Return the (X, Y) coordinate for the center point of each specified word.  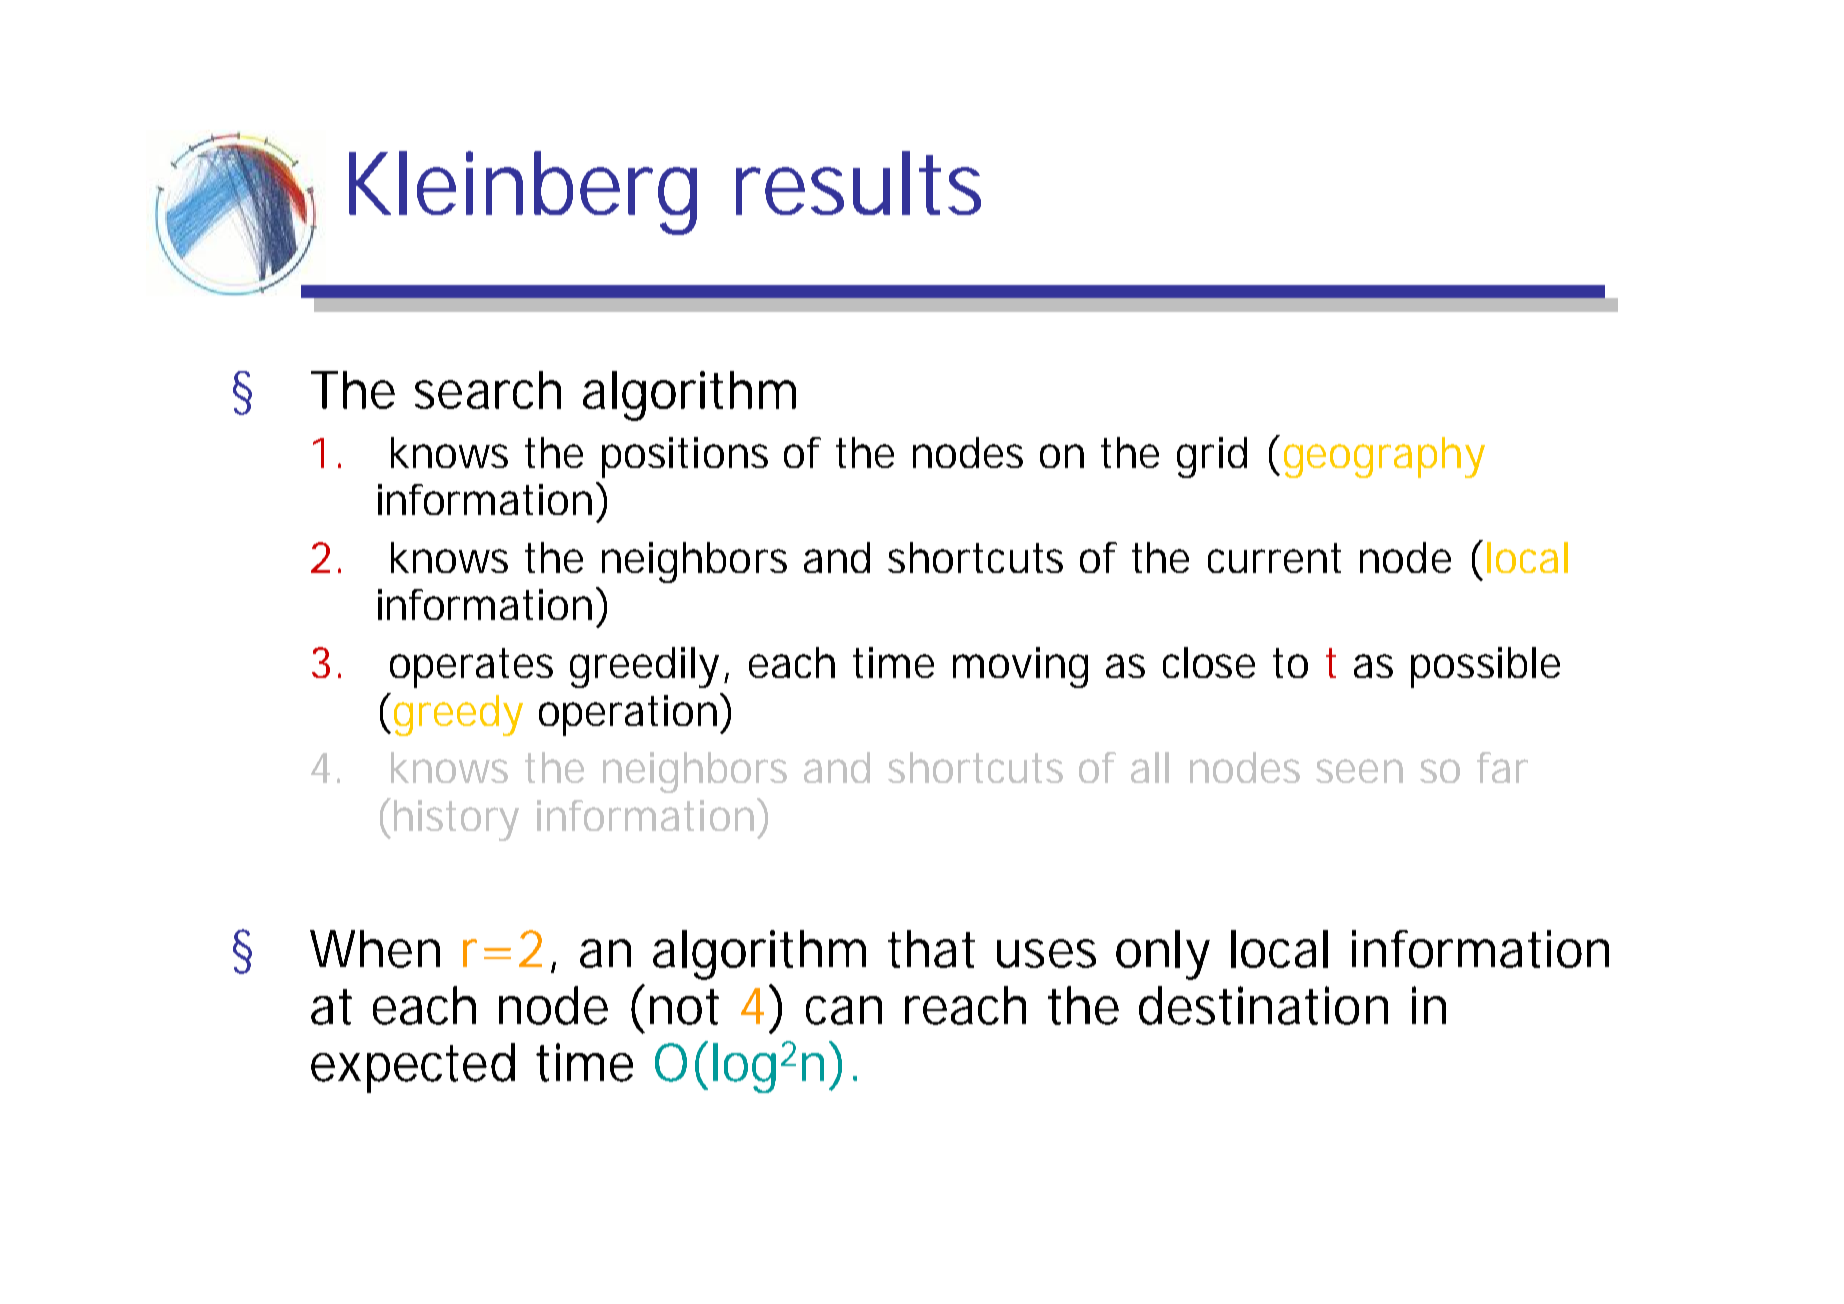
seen (1359, 771)
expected (413, 1068)
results (858, 183)
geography (1384, 457)
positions (685, 457)
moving (1020, 667)
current (1274, 558)
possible (1485, 667)
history (456, 820)
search (488, 390)
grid (1212, 457)
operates (471, 668)
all (1150, 767)
